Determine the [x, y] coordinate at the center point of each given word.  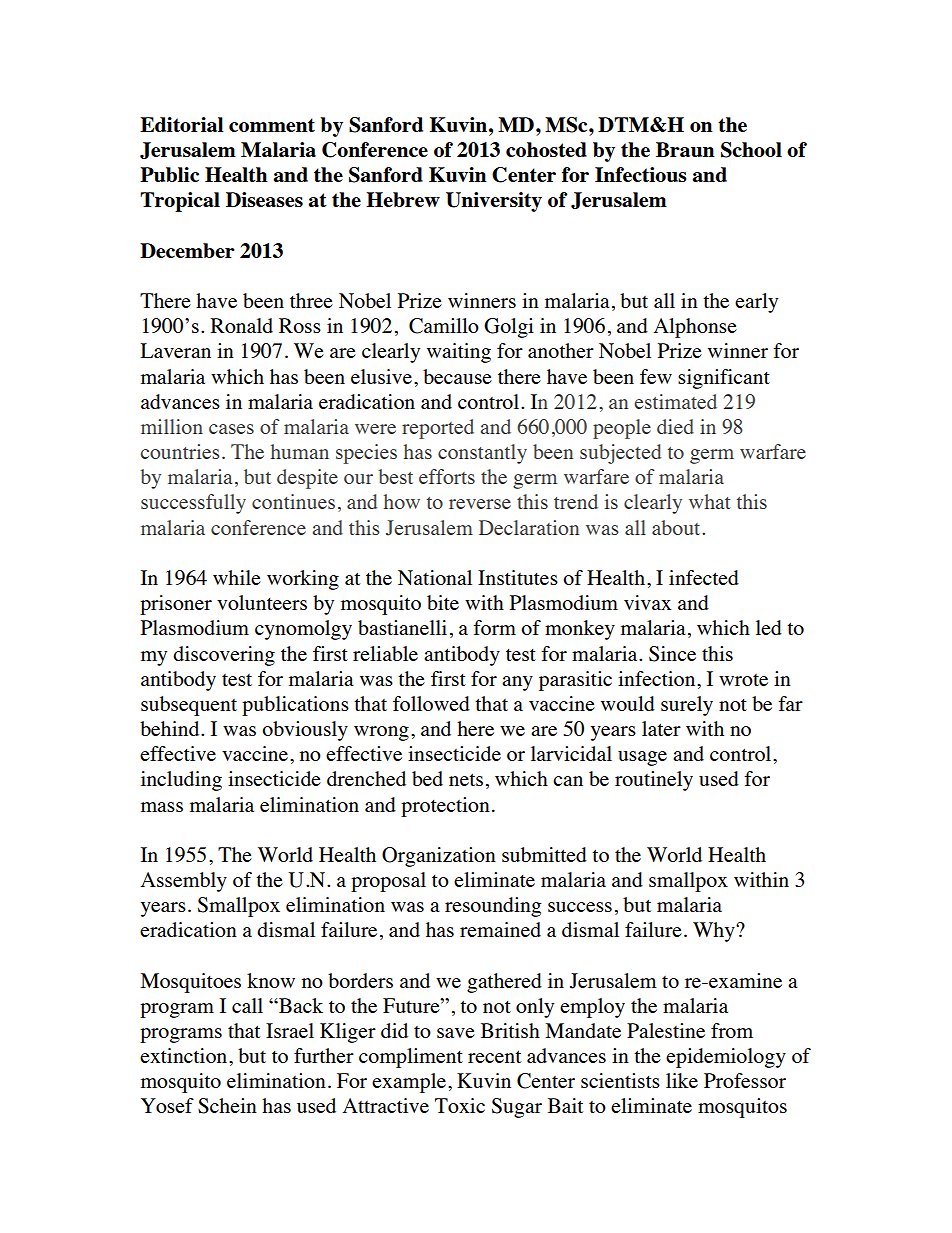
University [494, 202]
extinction [185, 1055]
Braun [685, 149]
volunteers [262, 602]
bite [443, 602]
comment [272, 125]
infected [704, 577]
